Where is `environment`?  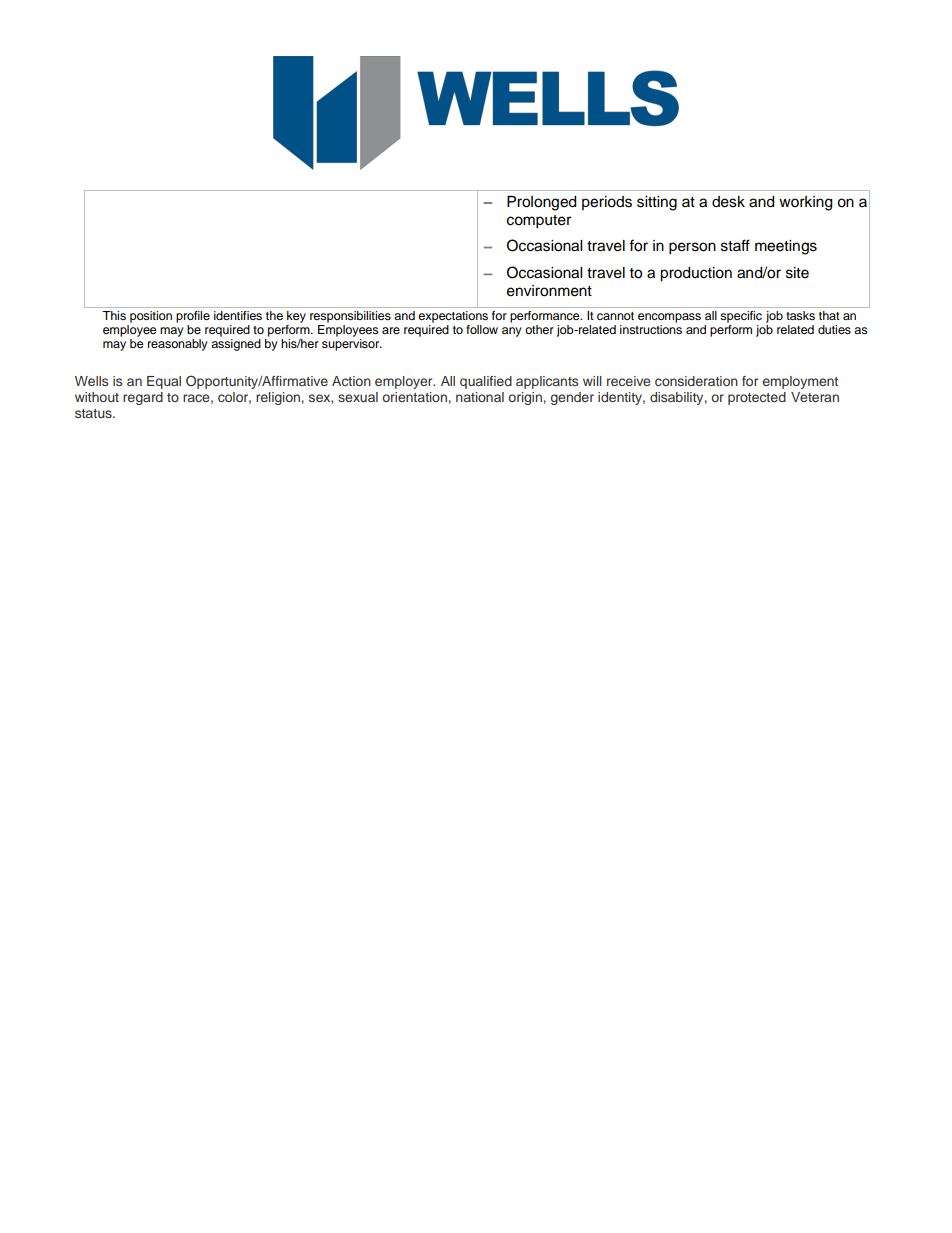 environment is located at coordinates (549, 291).
